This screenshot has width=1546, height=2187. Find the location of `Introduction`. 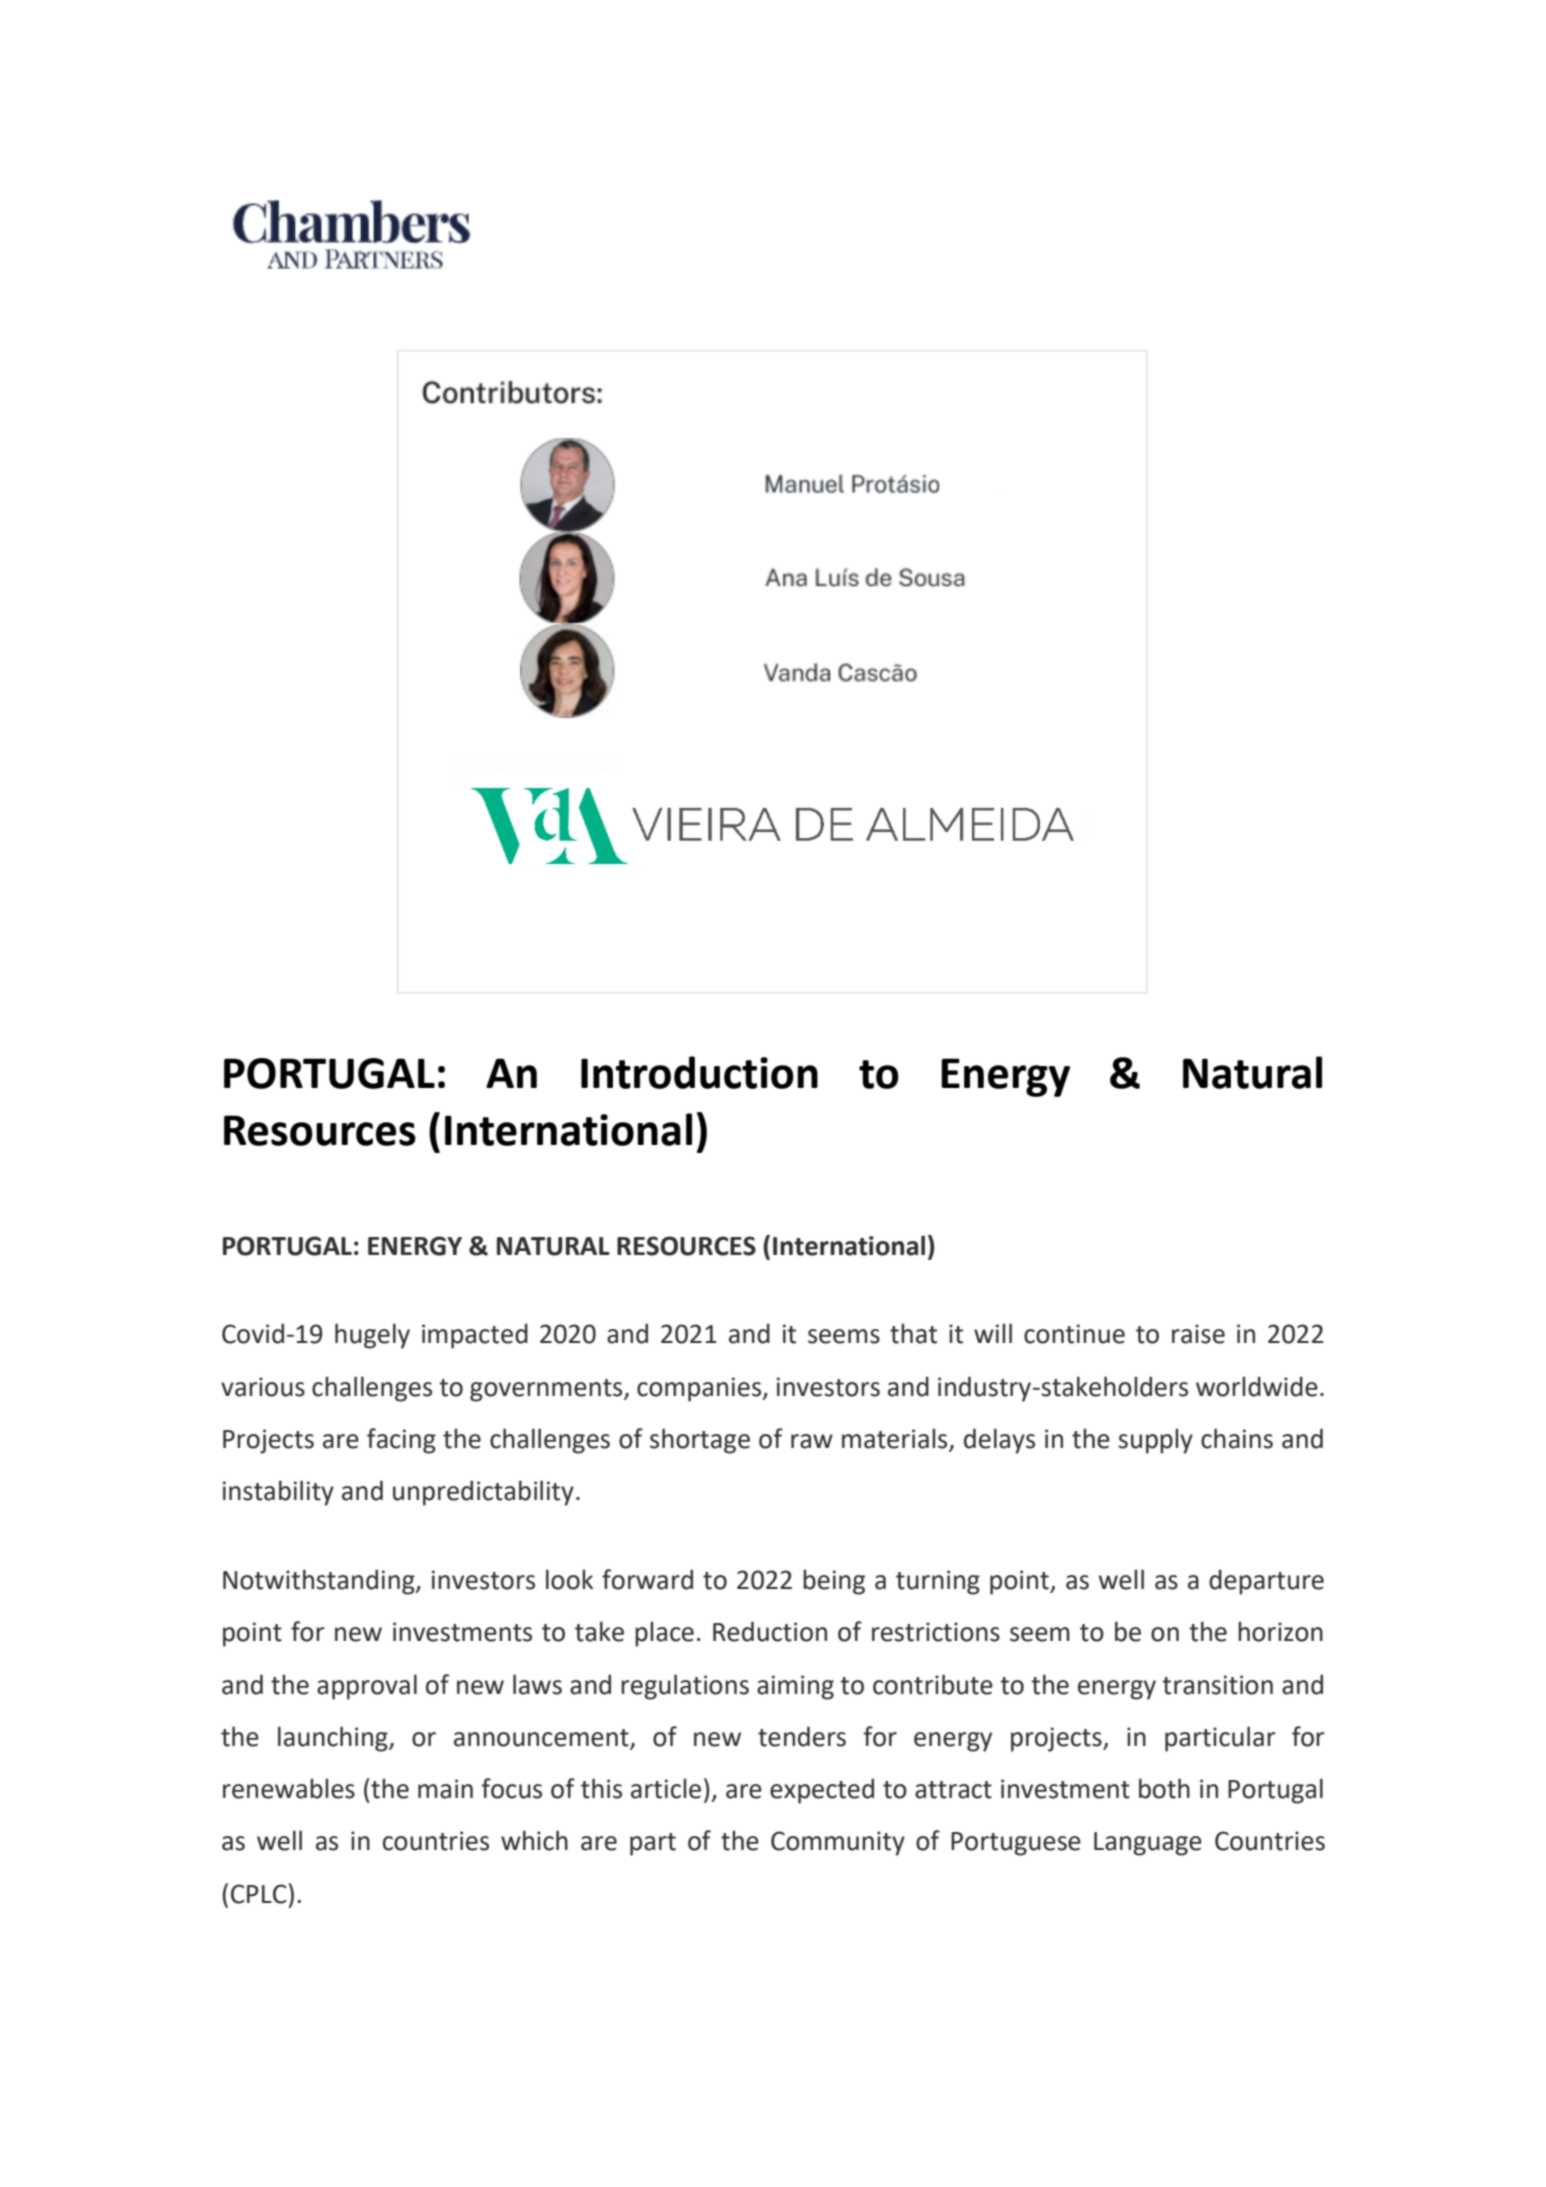

Introduction is located at coordinates (699, 1072).
